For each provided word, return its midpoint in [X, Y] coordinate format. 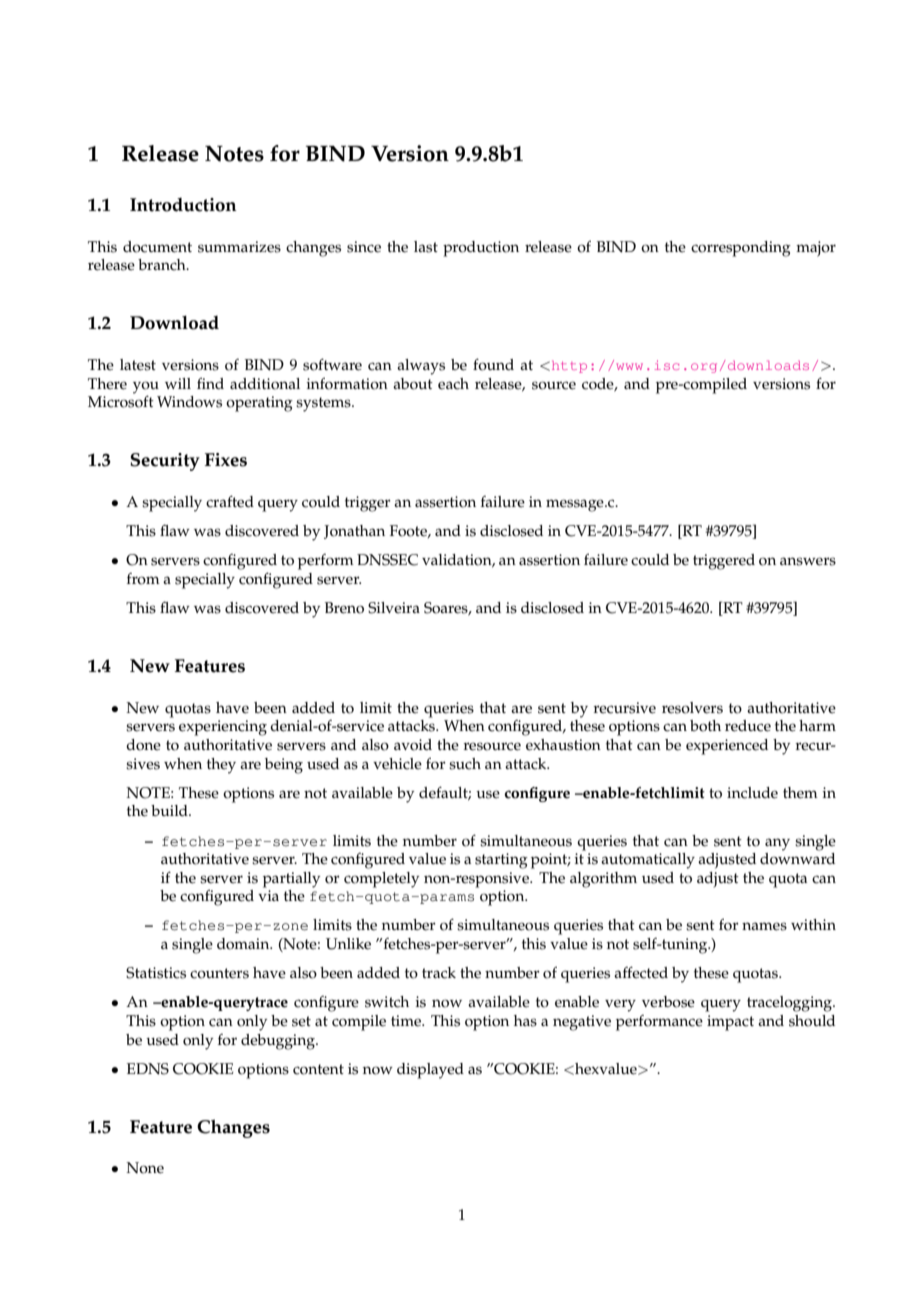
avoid [413, 745]
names [764, 926]
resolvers [692, 708]
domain [244, 944]
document [157, 247]
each [453, 384]
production [481, 249]
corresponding [741, 249]
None [145, 1168]
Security [165, 462]
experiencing [223, 728]
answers [808, 561]
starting [501, 861]
